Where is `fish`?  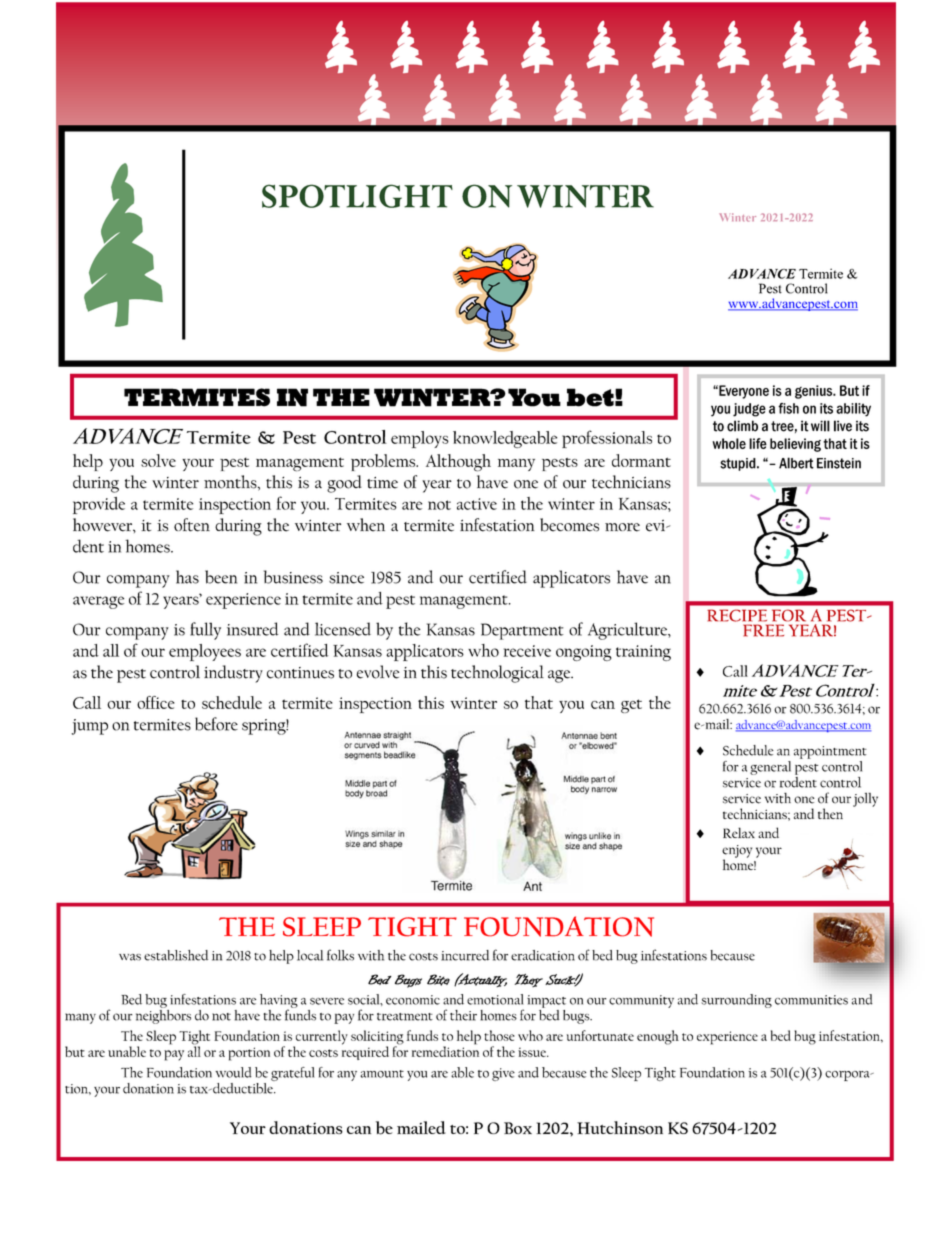 fish is located at coordinates (788, 408).
